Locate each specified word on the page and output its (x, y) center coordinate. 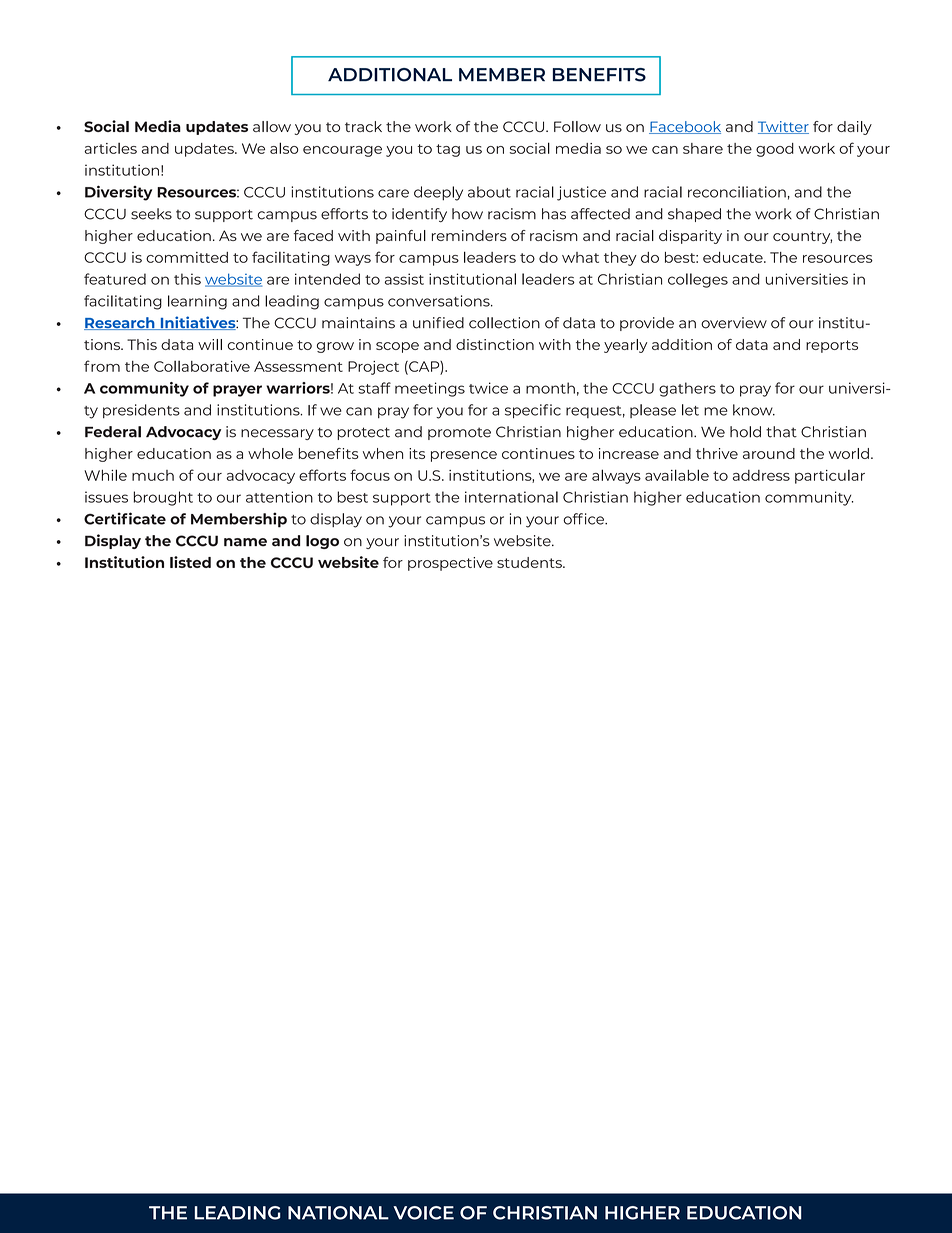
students (530, 562)
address (761, 475)
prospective (450, 564)
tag (448, 150)
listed (190, 562)
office (584, 519)
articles (110, 148)
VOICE (423, 1213)
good (775, 150)
